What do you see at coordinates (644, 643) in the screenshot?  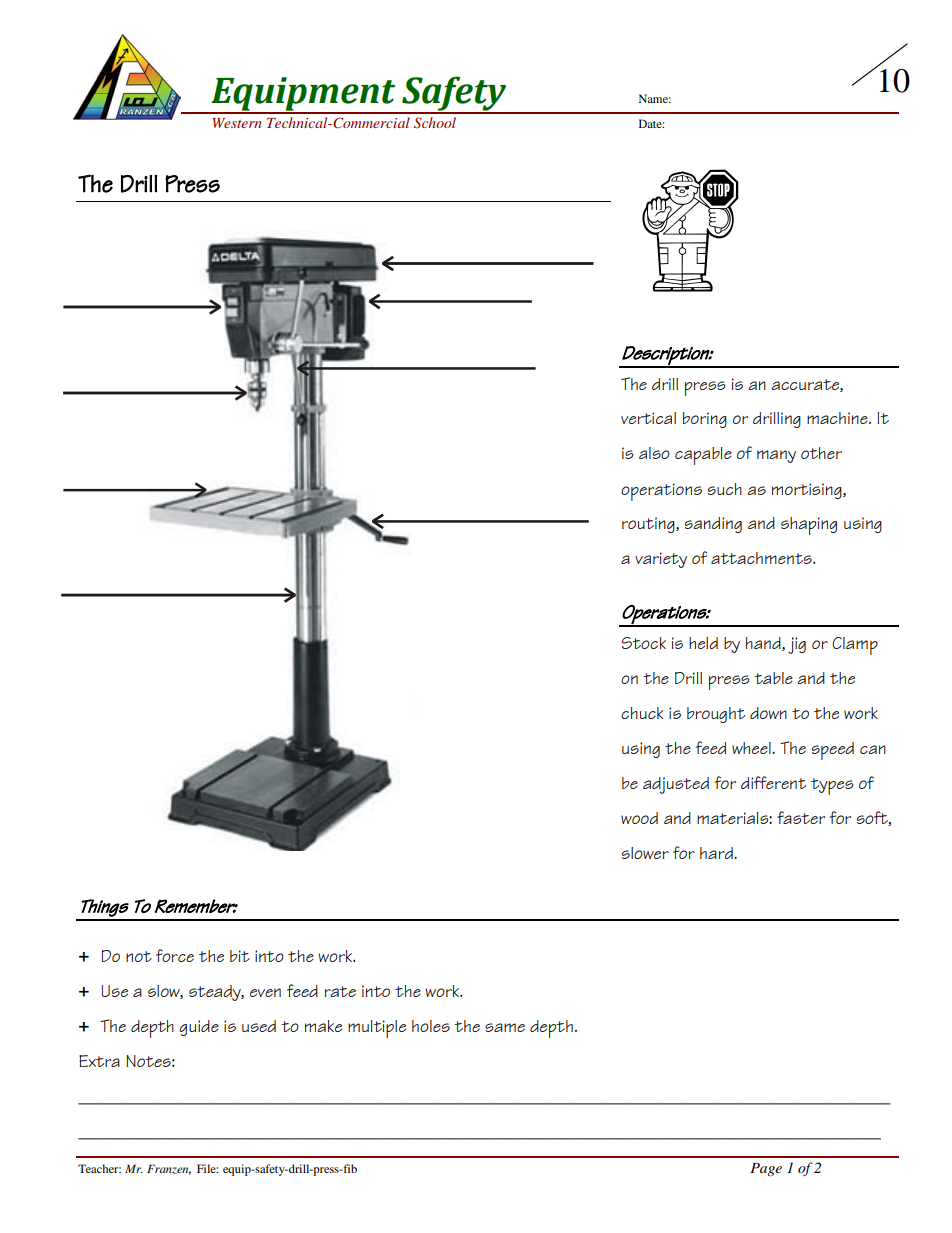 I see `Stock` at bounding box center [644, 643].
